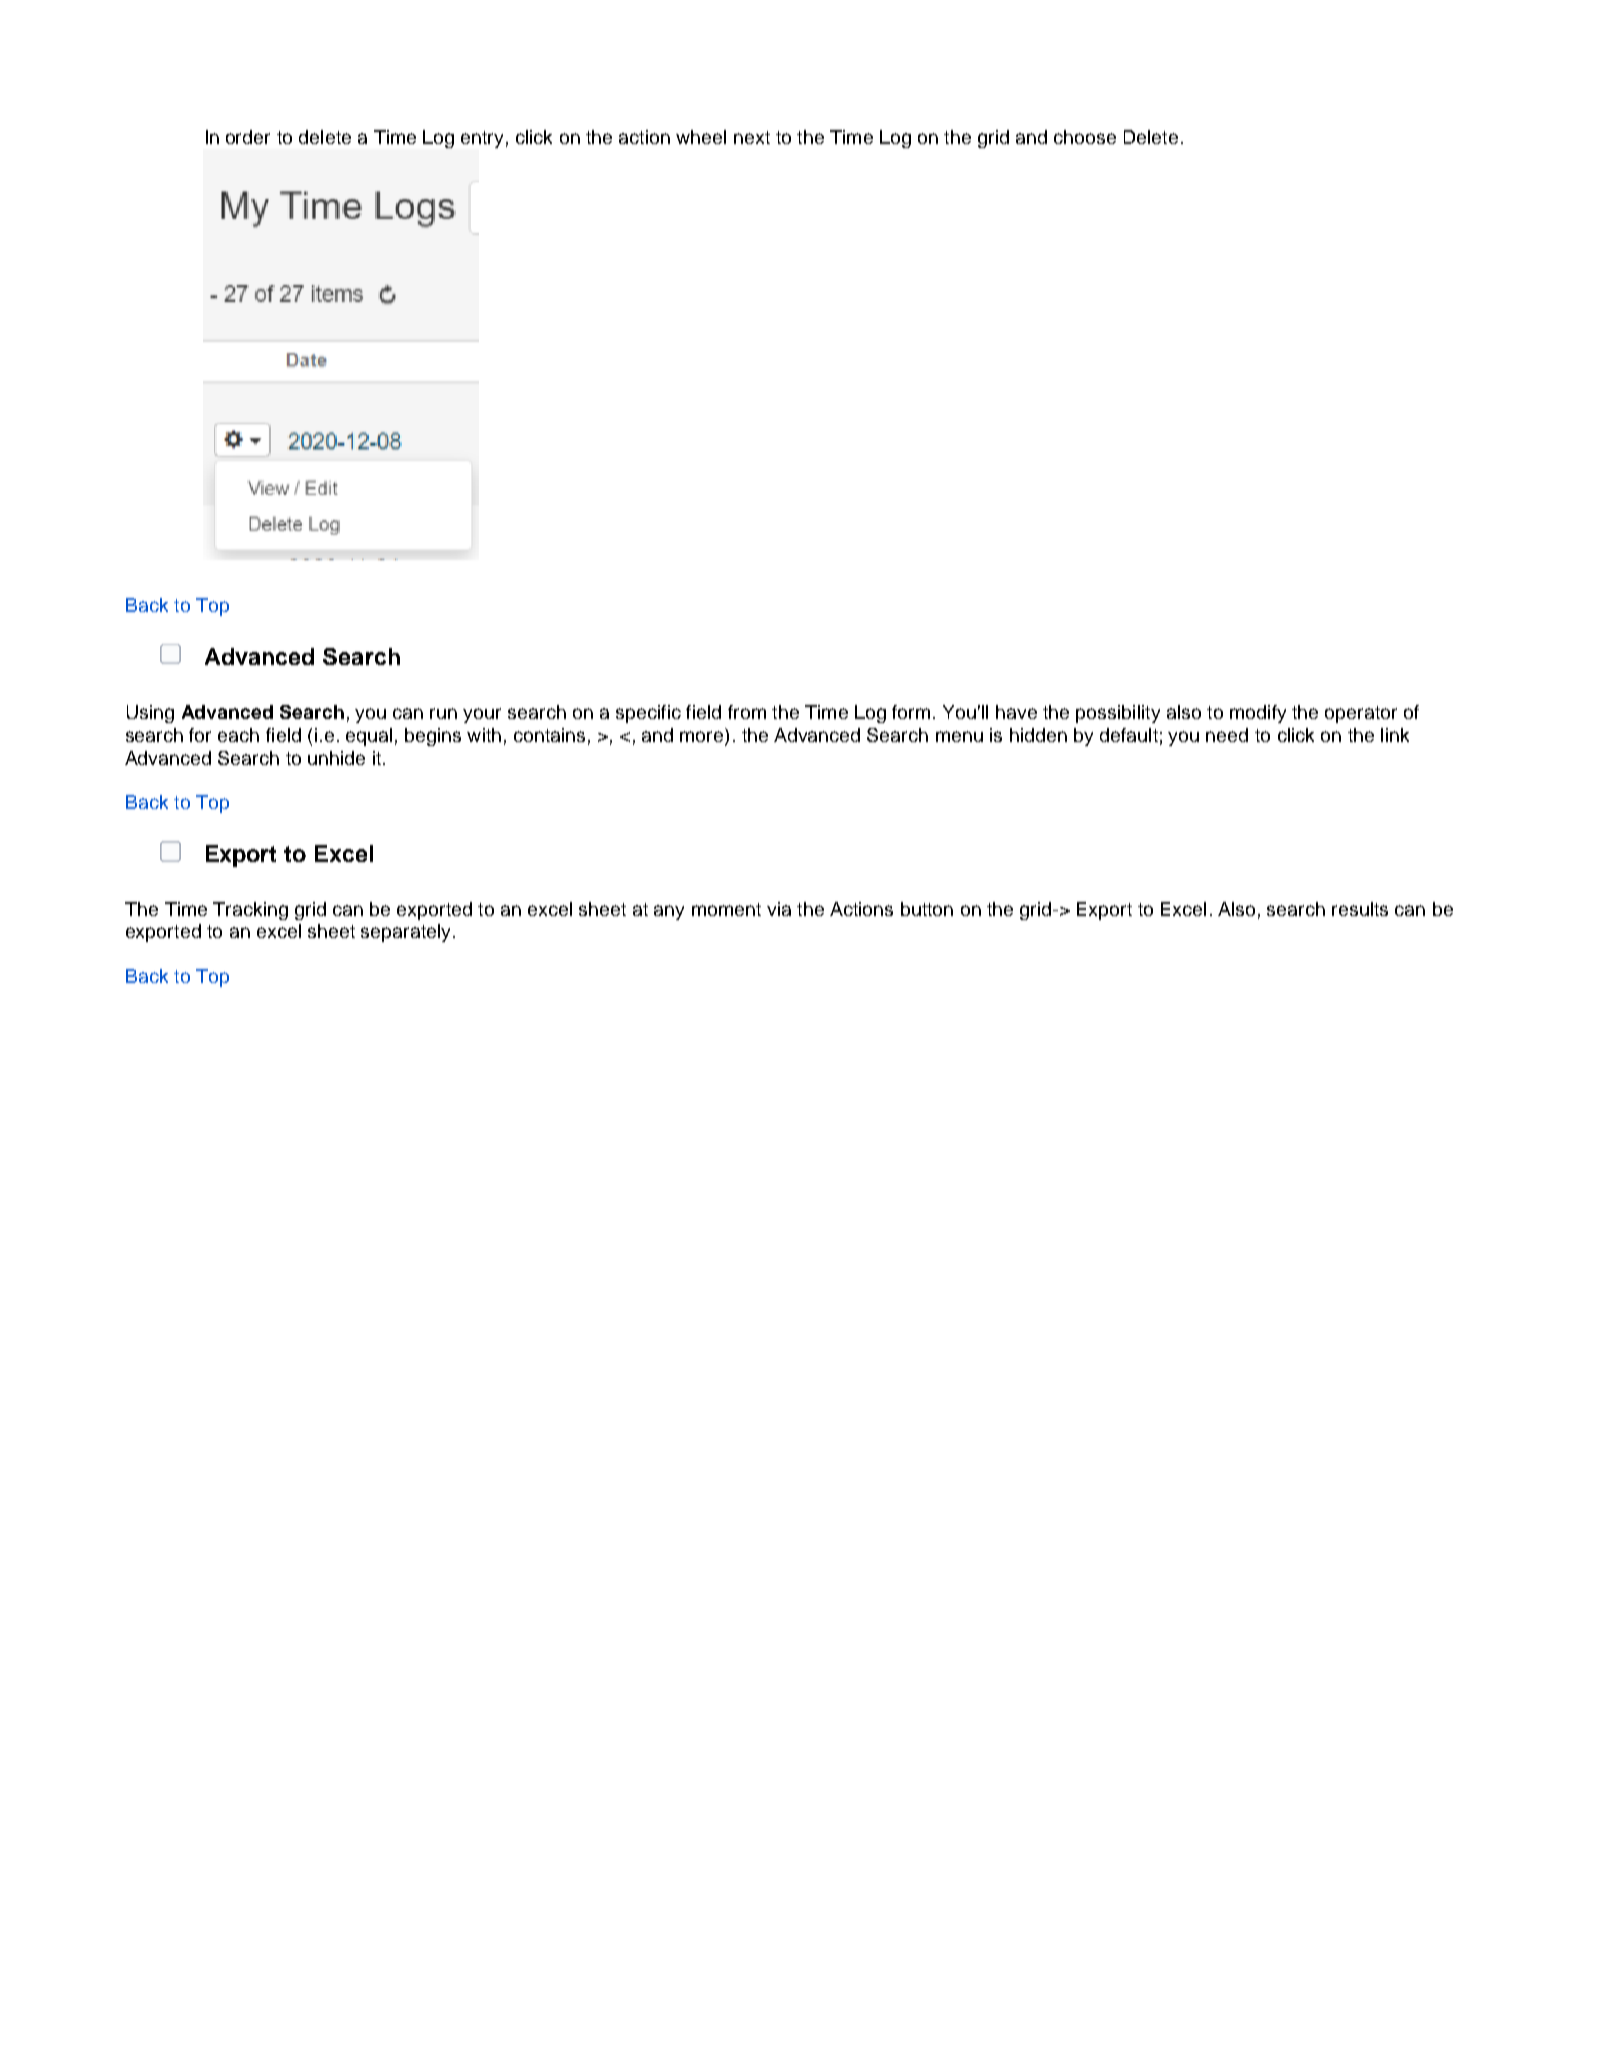  I want to click on specific, so click(648, 714).
